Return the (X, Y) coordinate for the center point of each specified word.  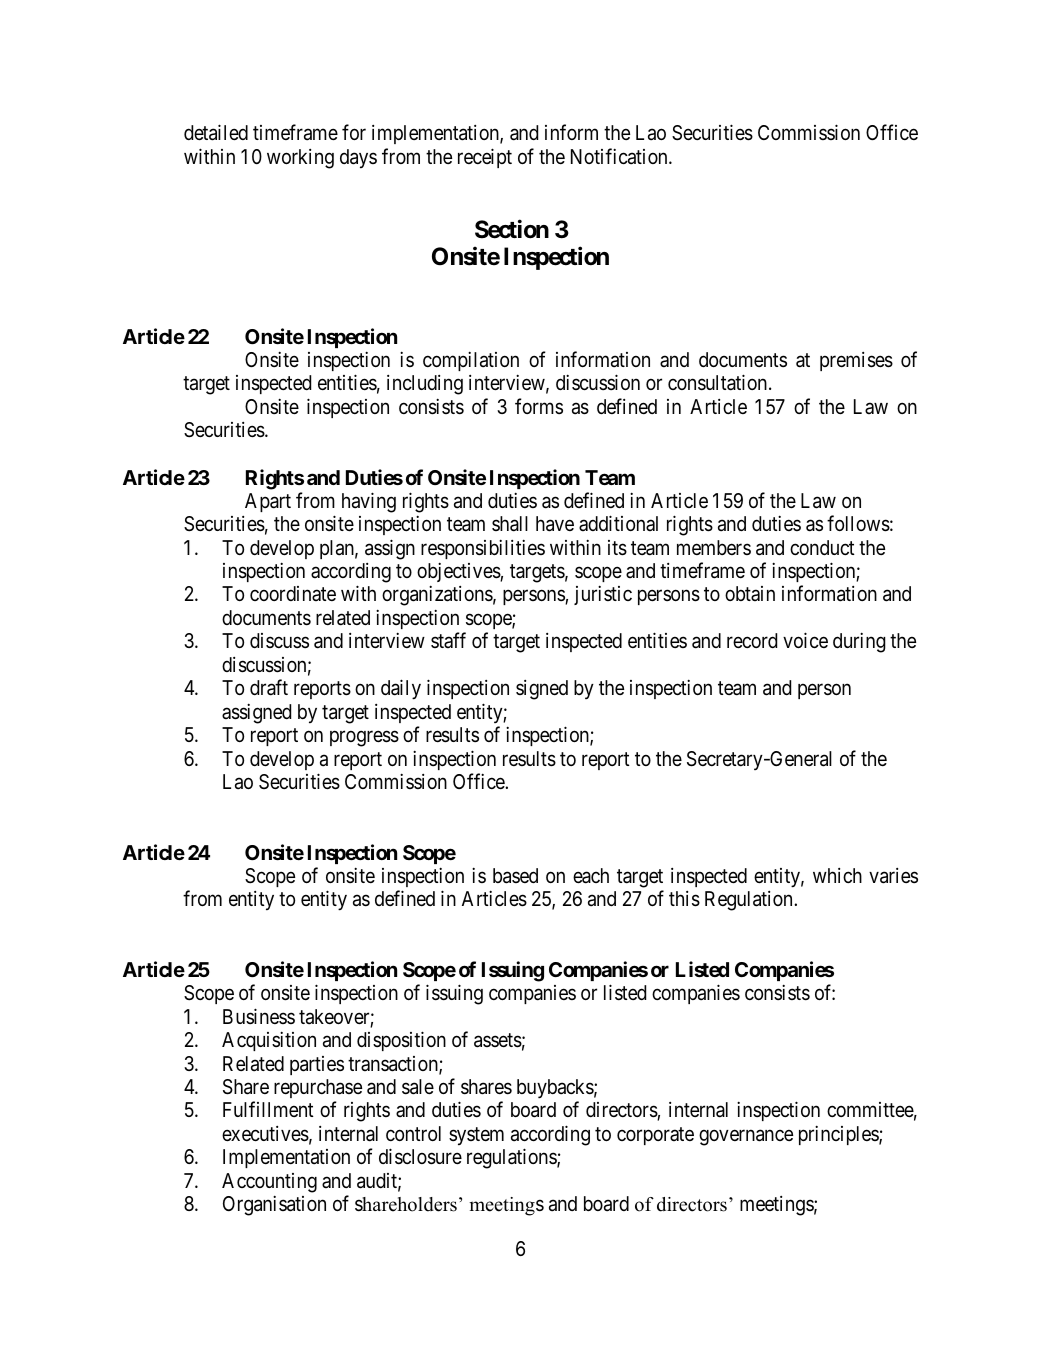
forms (539, 406)
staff (448, 640)
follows (858, 523)
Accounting (269, 1183)
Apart (268, 502)
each (591, 876)
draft (269, 687)
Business (259, 1016)
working (300, 159)
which (837, 875)
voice (805, 640)
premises (856, 361)
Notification (620, 156)
